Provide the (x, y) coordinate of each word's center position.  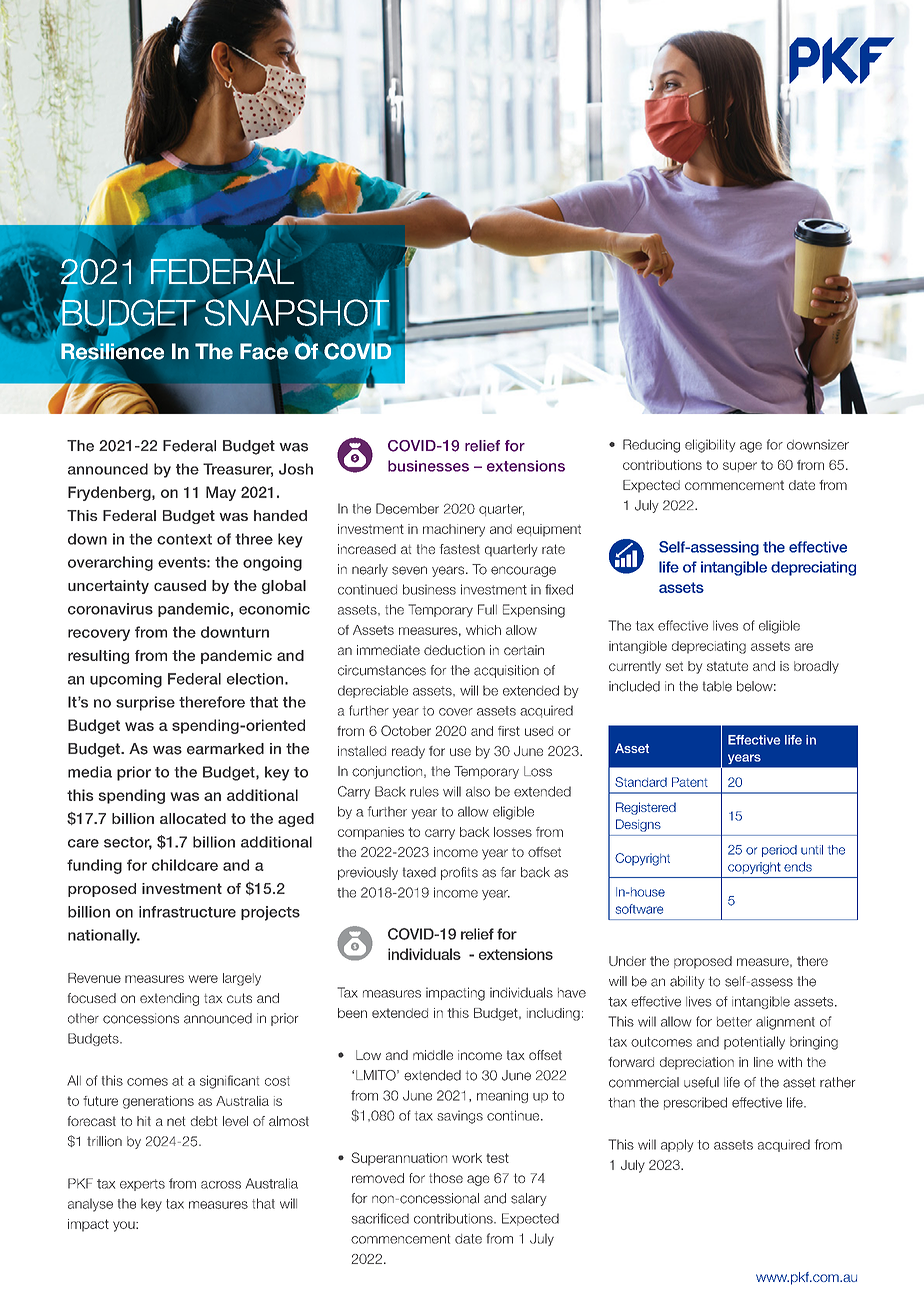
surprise (145, 703)
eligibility (710, 446)
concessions (141, 1018)
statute (727, 666)
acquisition (506, 671)
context (184, 539)
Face (264, 352)
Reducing (651, 446)
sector (128, 843)
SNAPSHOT (297, 312)
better (734, 1022)
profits (459, 873)
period (779, 851)
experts (142, 1185)
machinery (454, 530)
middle (433, 1055)
